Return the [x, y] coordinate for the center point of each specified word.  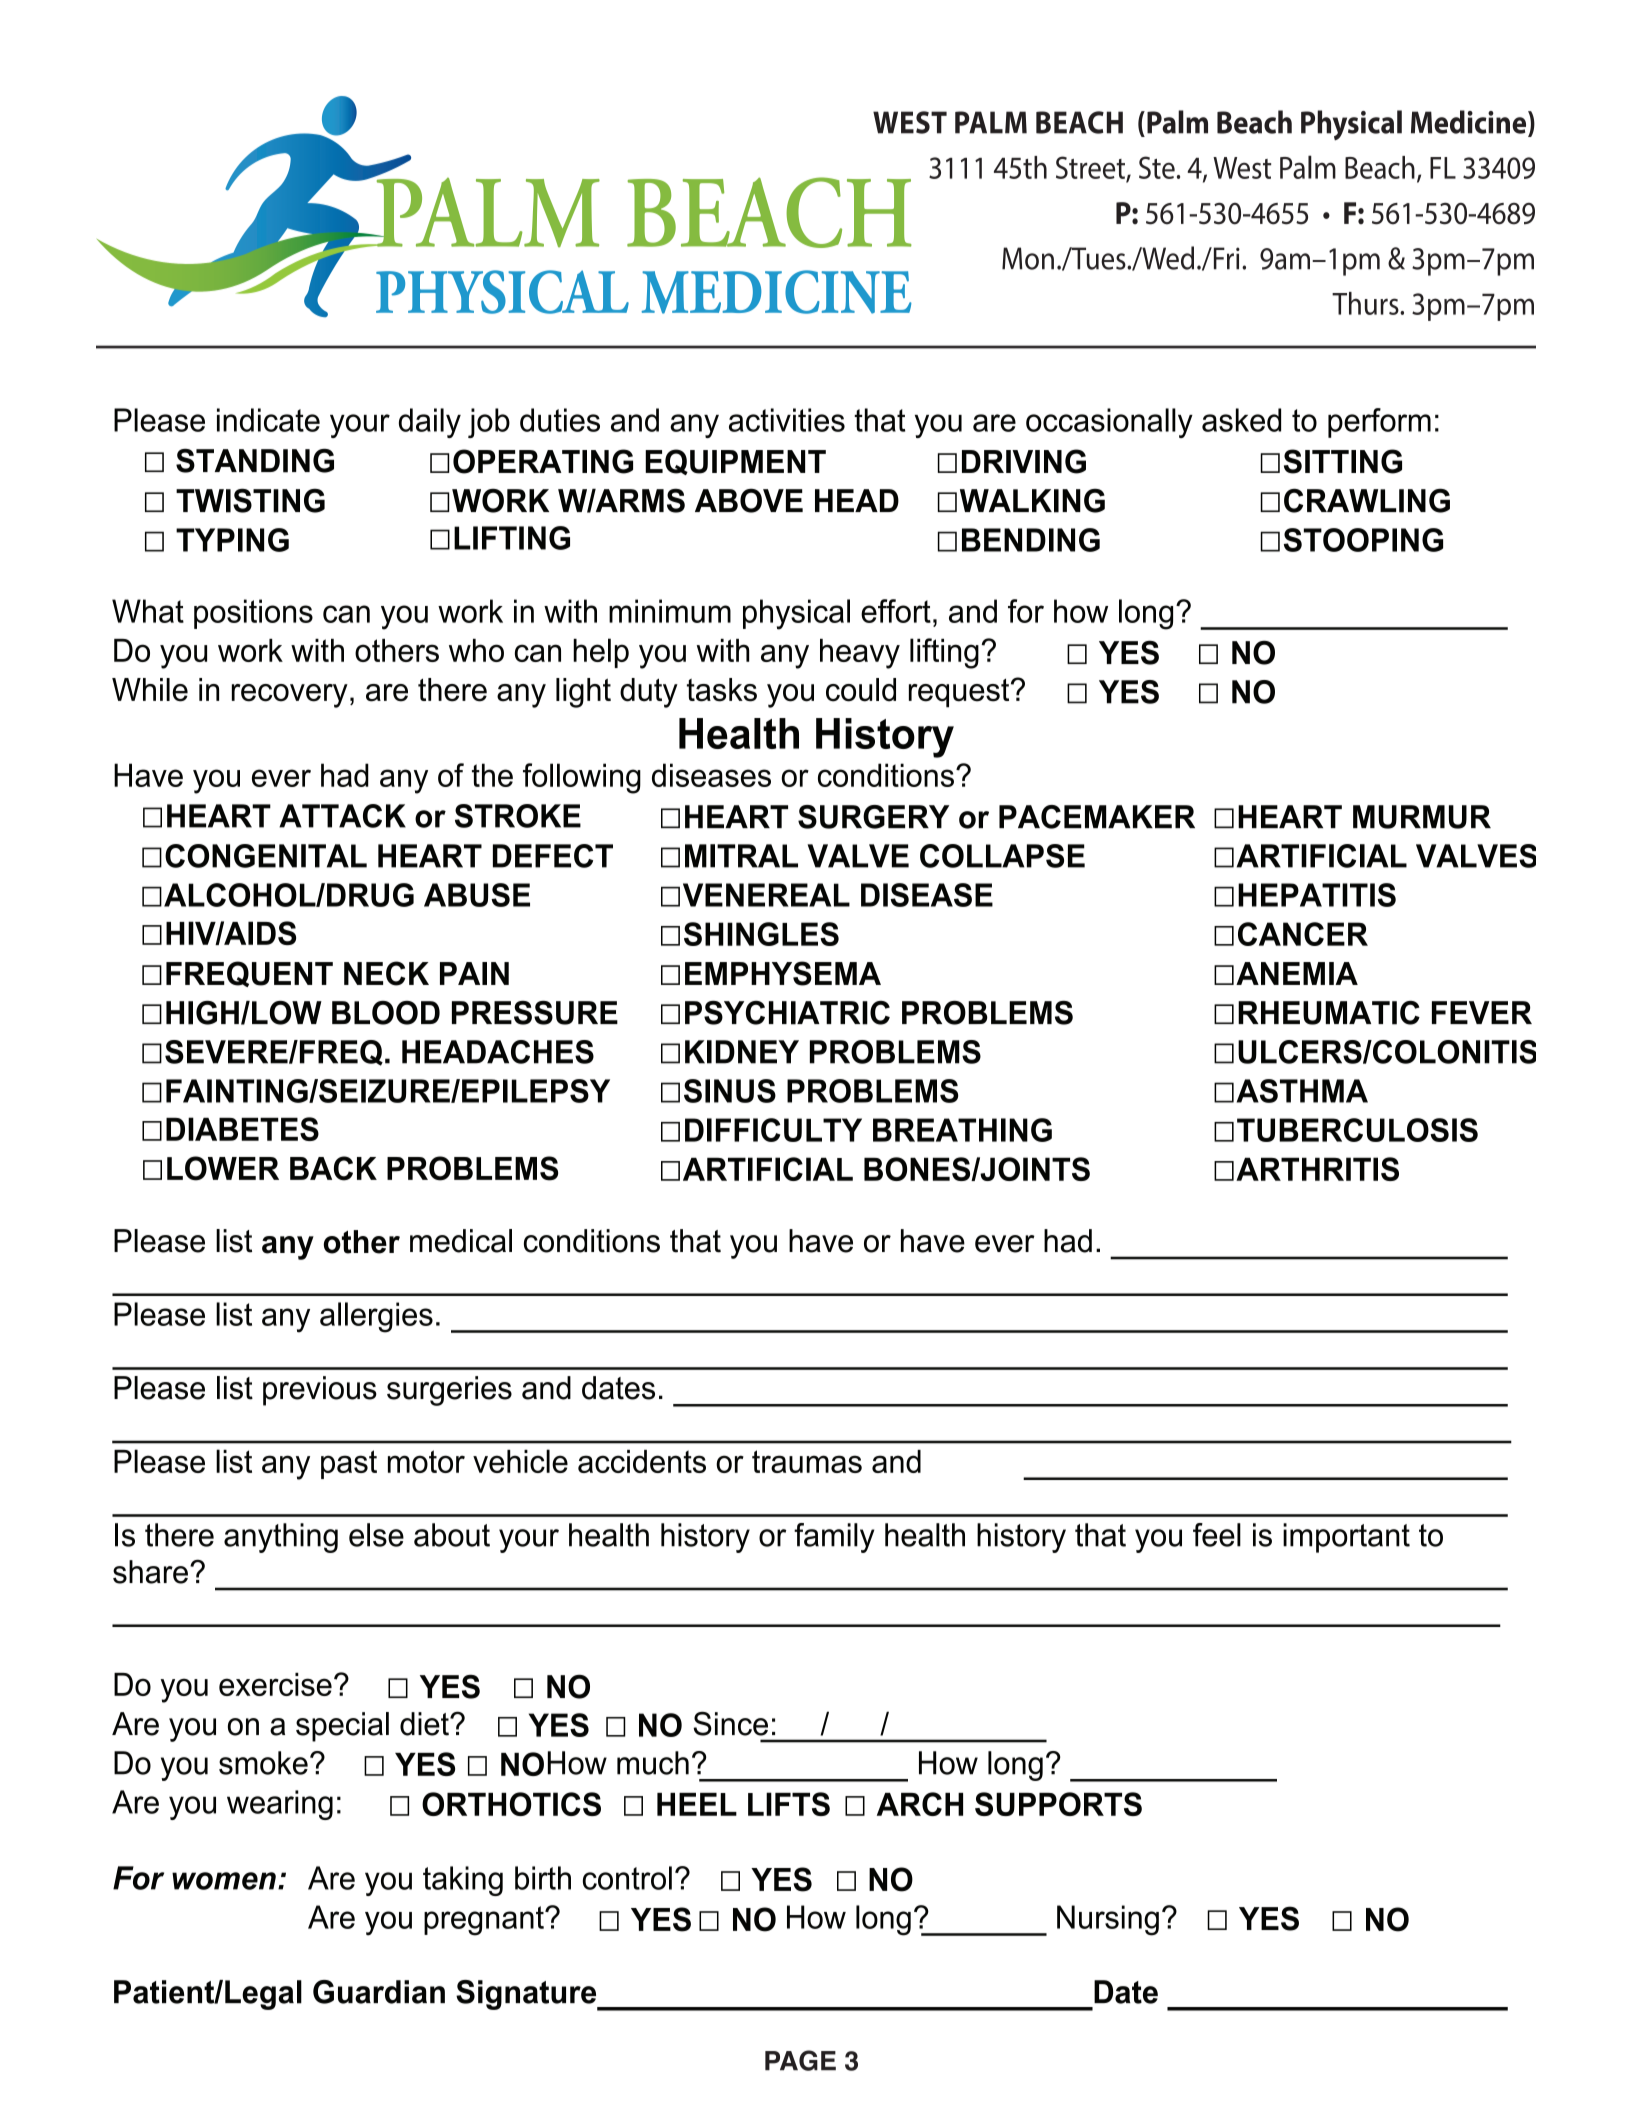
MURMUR [1422, 817]
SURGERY [873, 817]
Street [1091, 168]
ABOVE [749, 500]
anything [281, 1538]
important [1346, 1538]
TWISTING [250, 500]
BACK [333, 1168]
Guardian [379, 1992]
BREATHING [962, 1130]
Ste [1157, 167]
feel [1217, 1535]
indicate [268, 420]
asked [1241, 420]
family [834, 1538]
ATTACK [342, 816]
